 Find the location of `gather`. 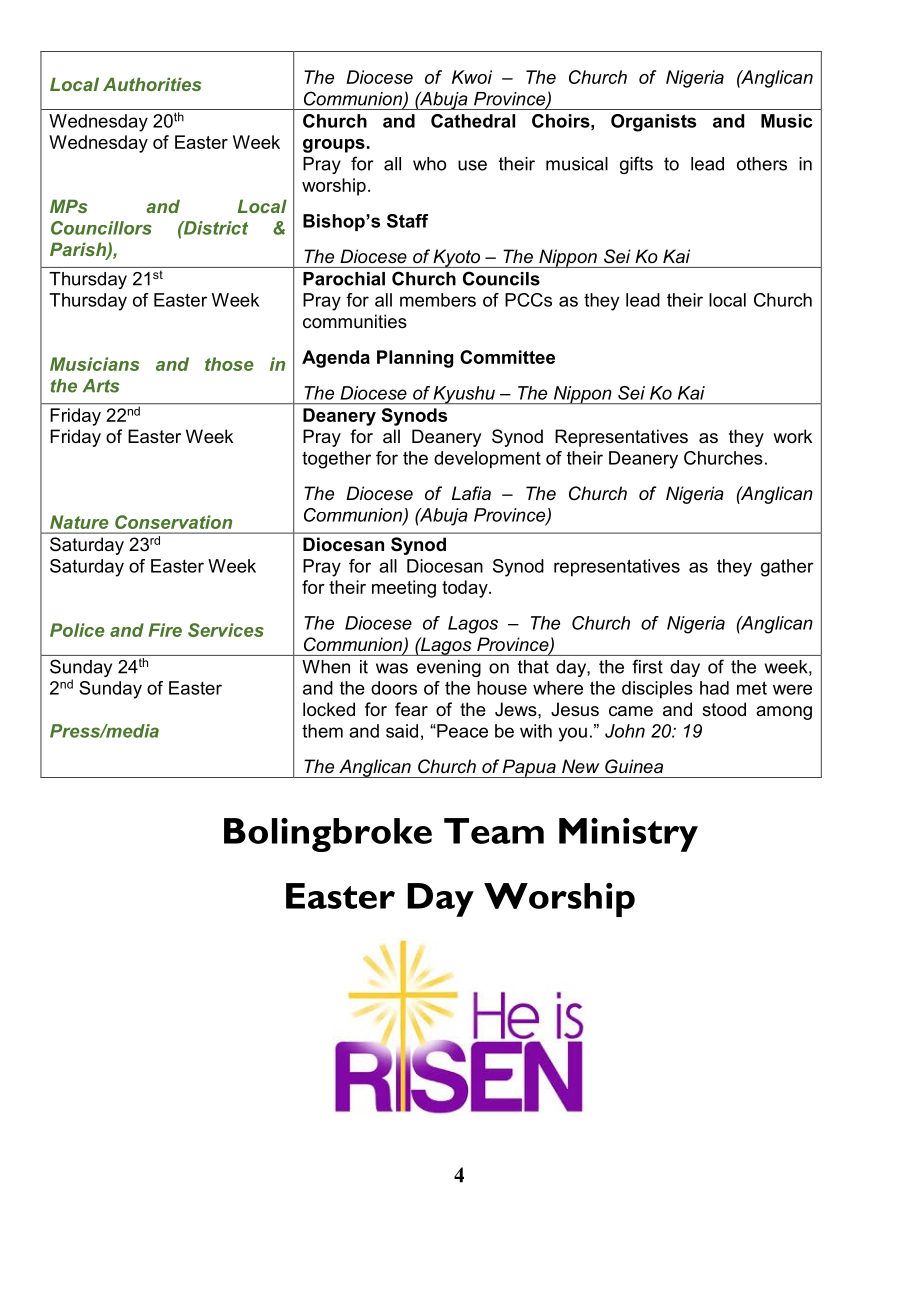

gather is located at coordinates (787, 568).
